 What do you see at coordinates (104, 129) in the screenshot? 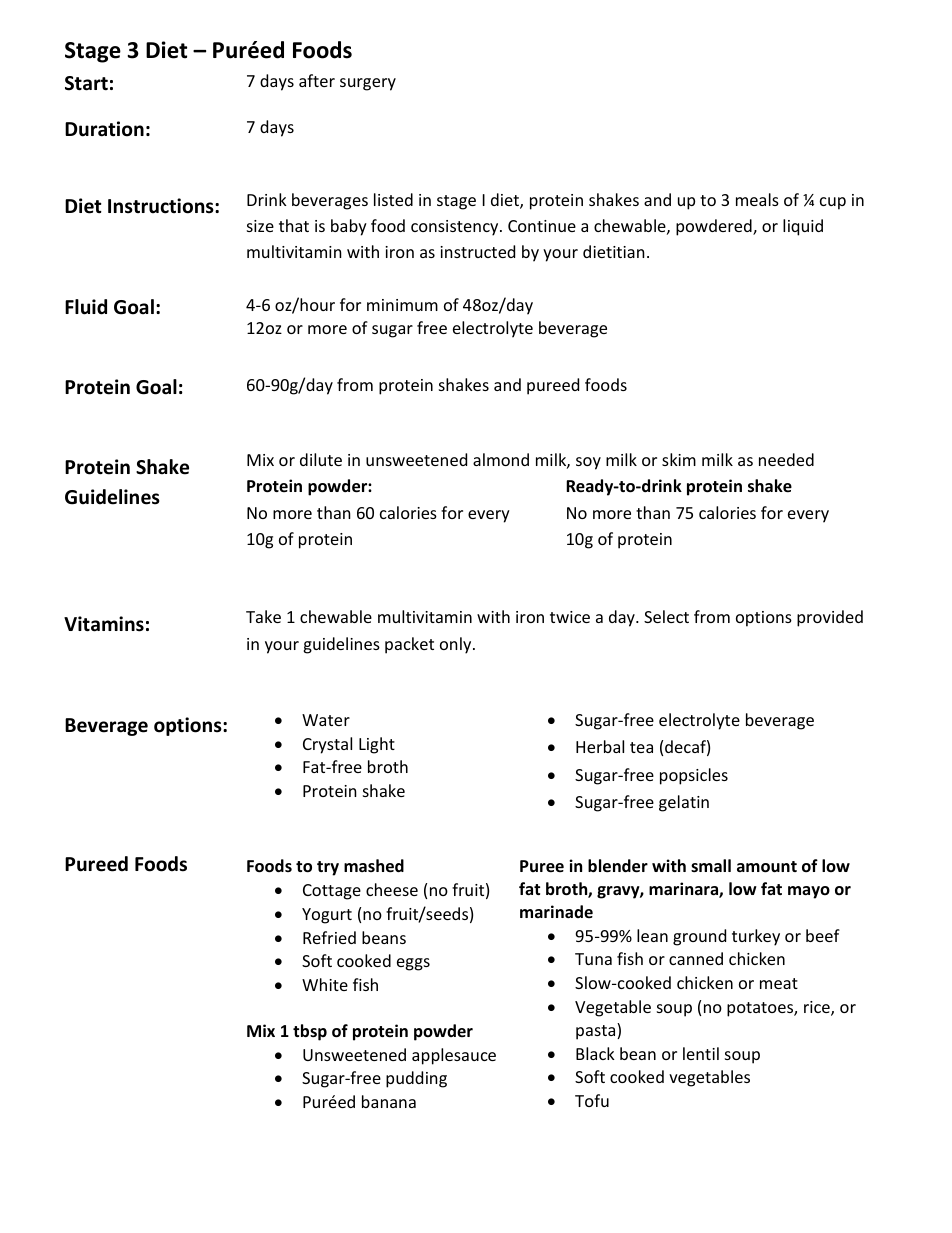
I see `Duration` at bounding box center [104, 129].
